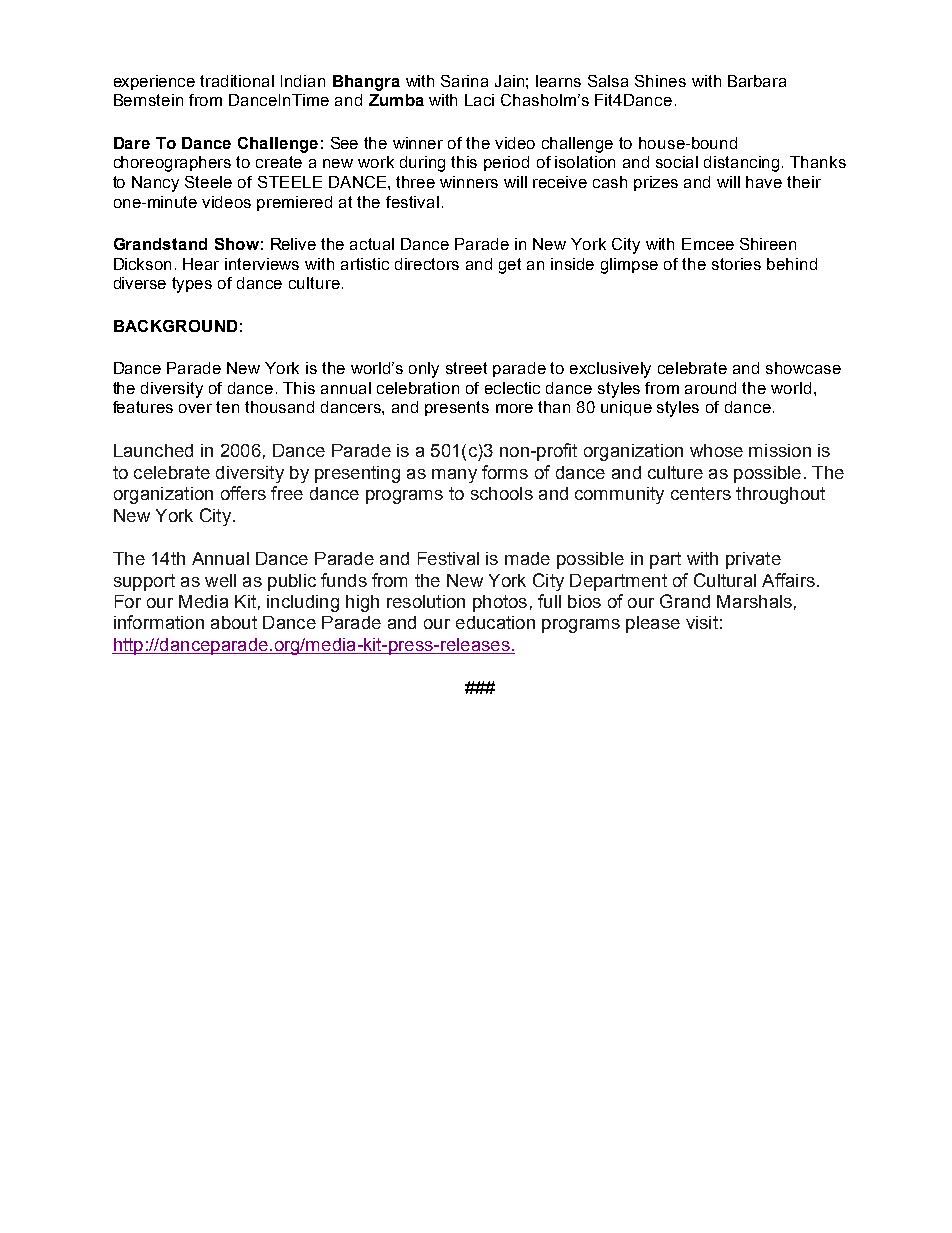 Image resolution: width=952 pixels, height=1233 pixels. Describe the element at coordinates (427, 264) in the screenshot. I see `directors` at that location.
